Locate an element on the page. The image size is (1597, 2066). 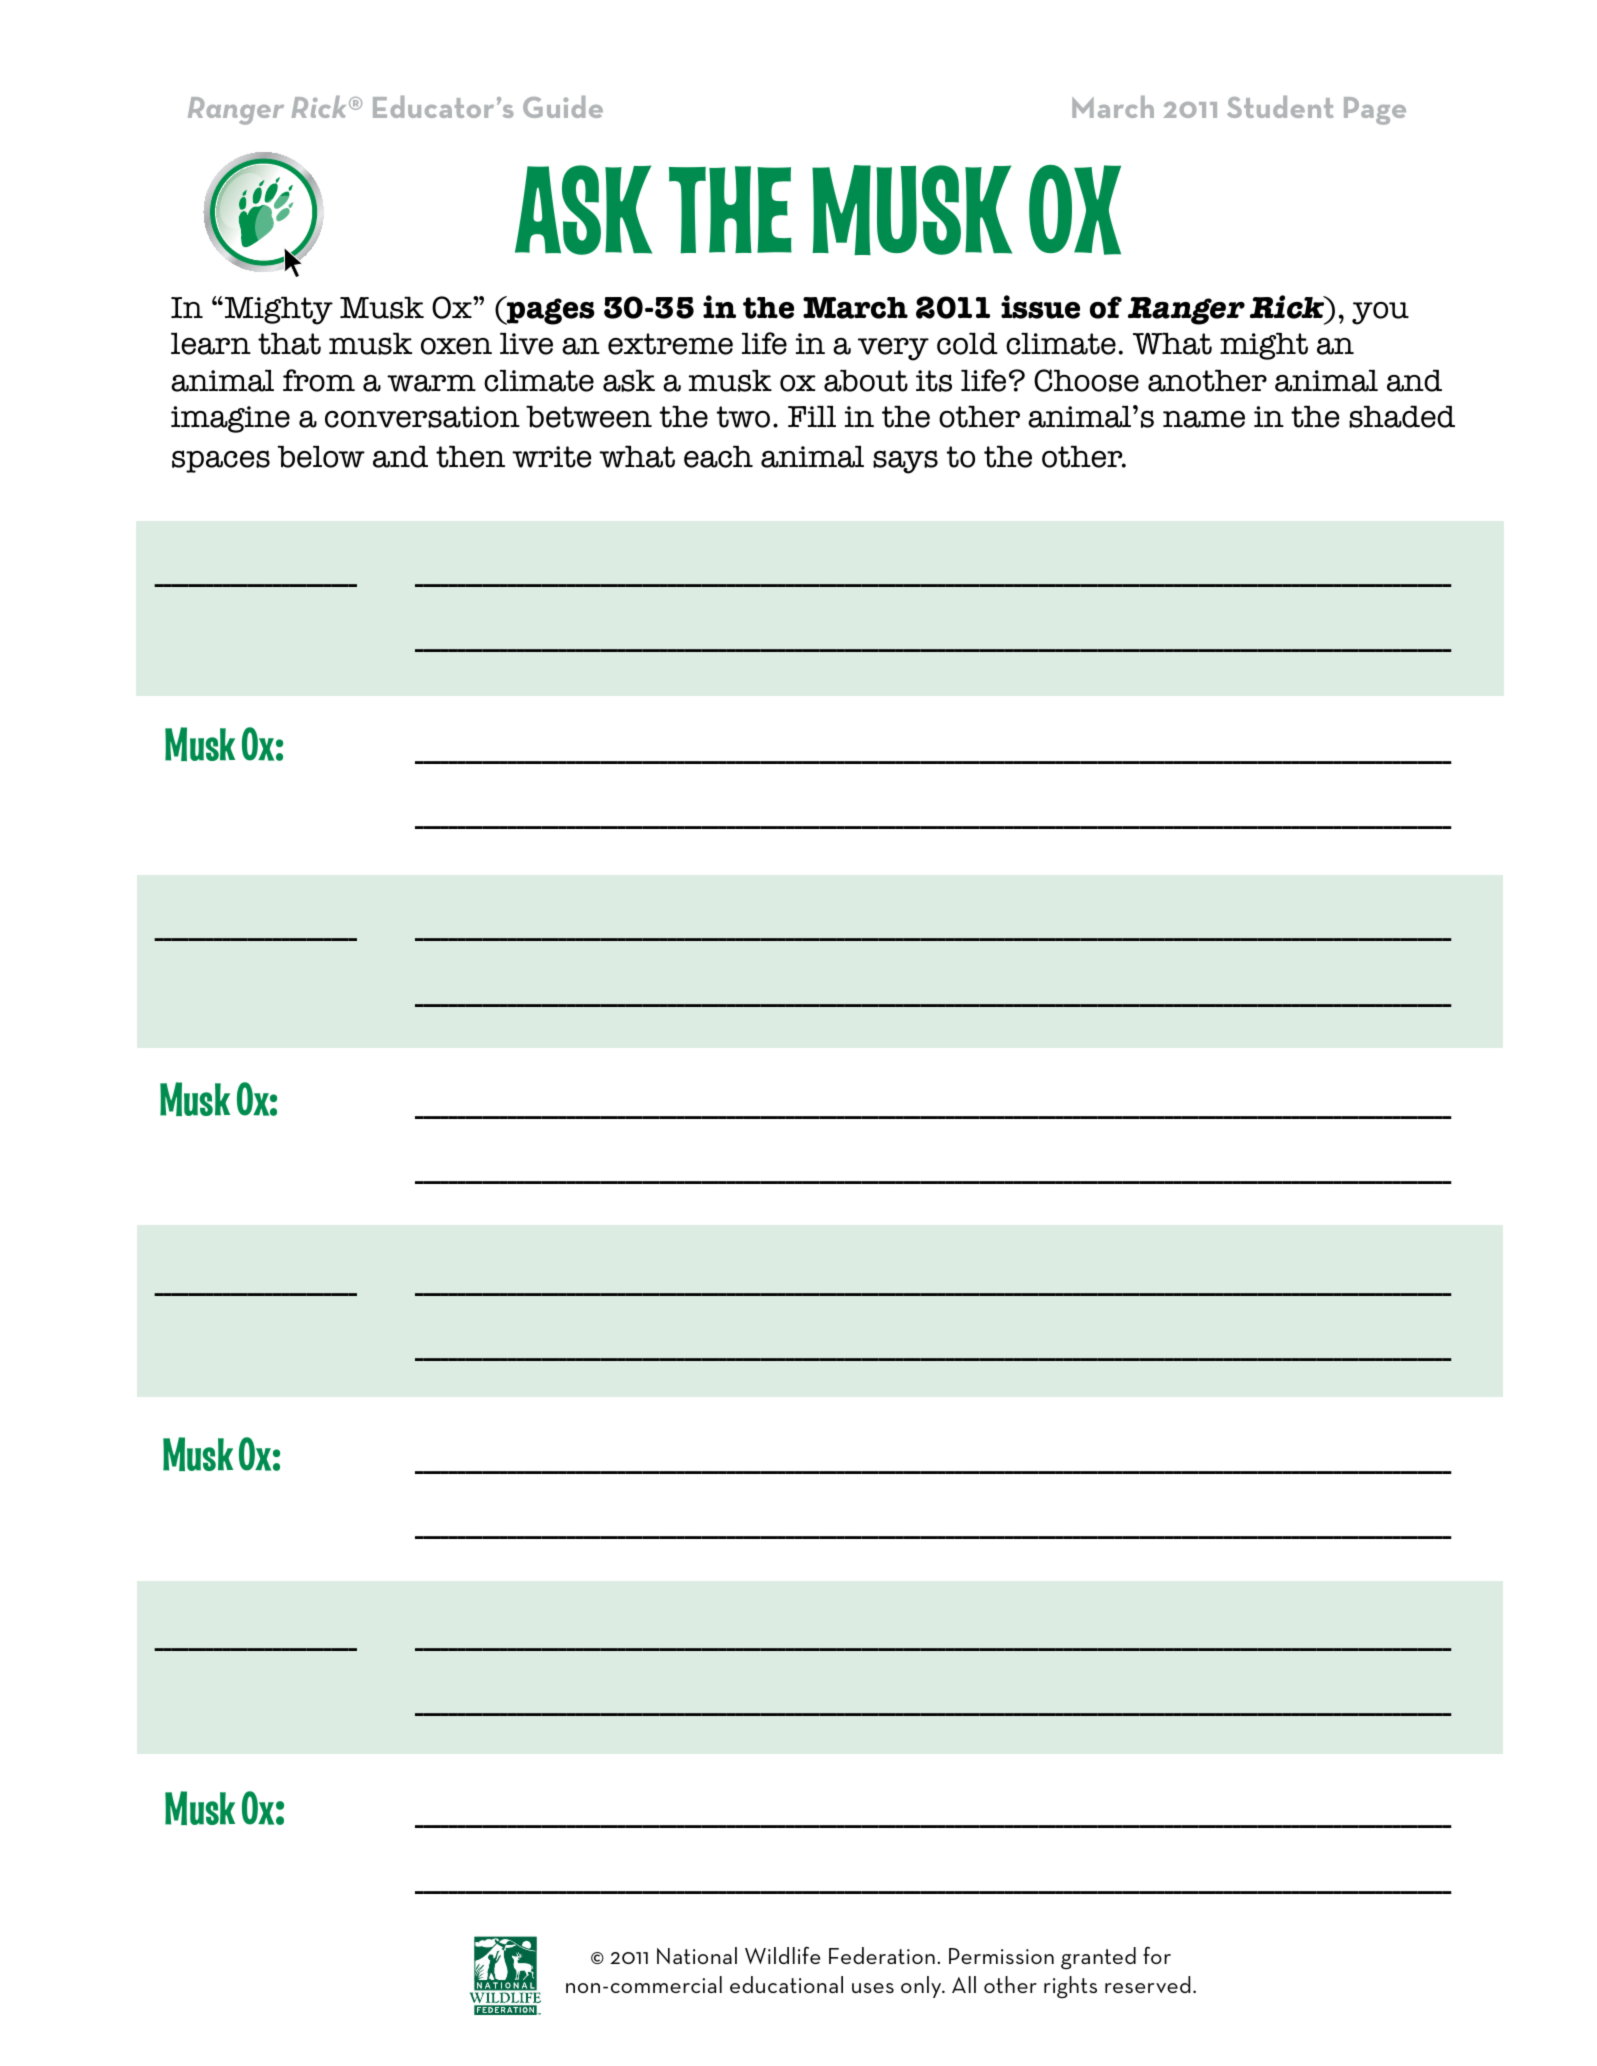
National is located at coordinates (697, 1955).
